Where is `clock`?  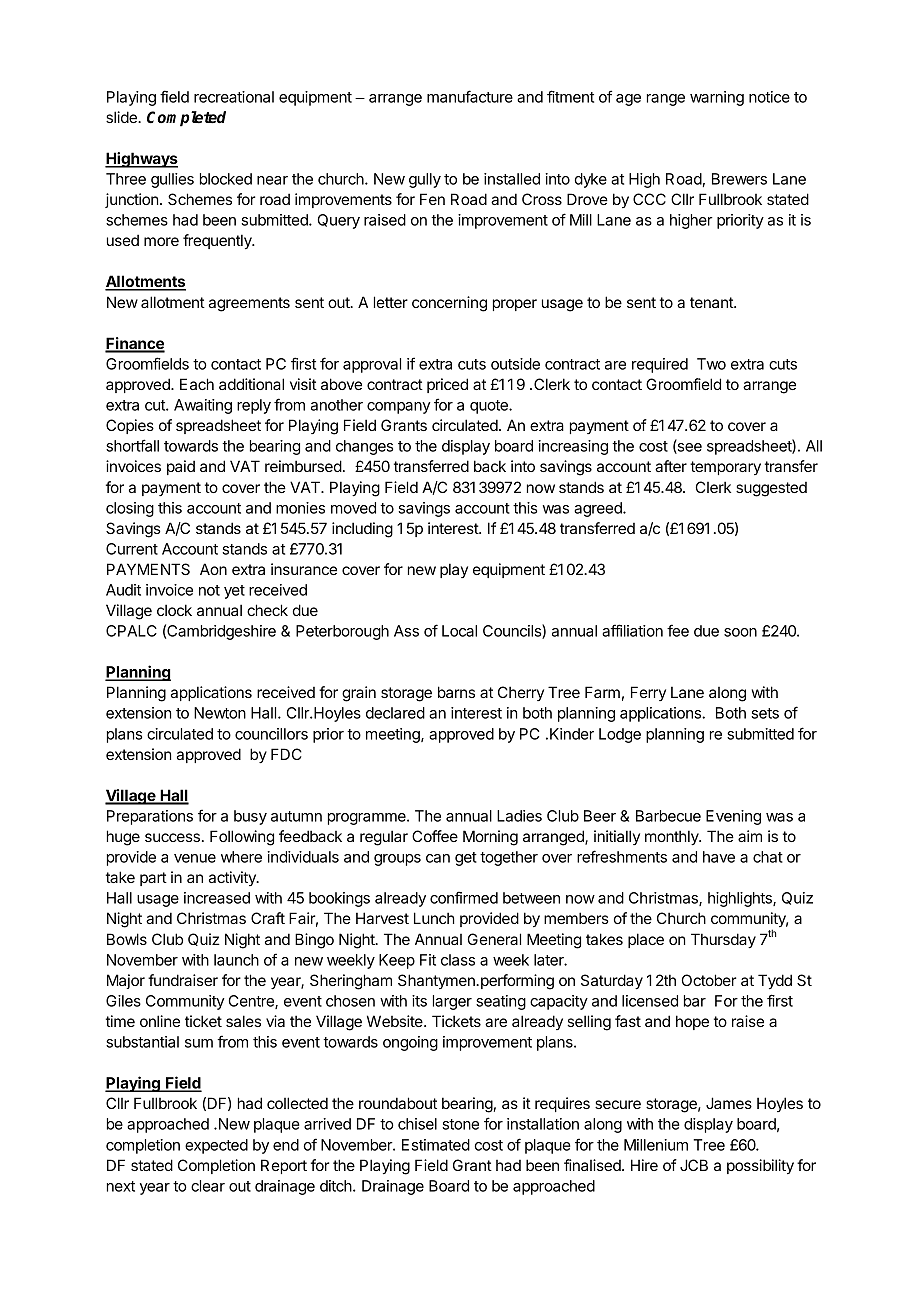
clock is located at coordinates (174, 610).
